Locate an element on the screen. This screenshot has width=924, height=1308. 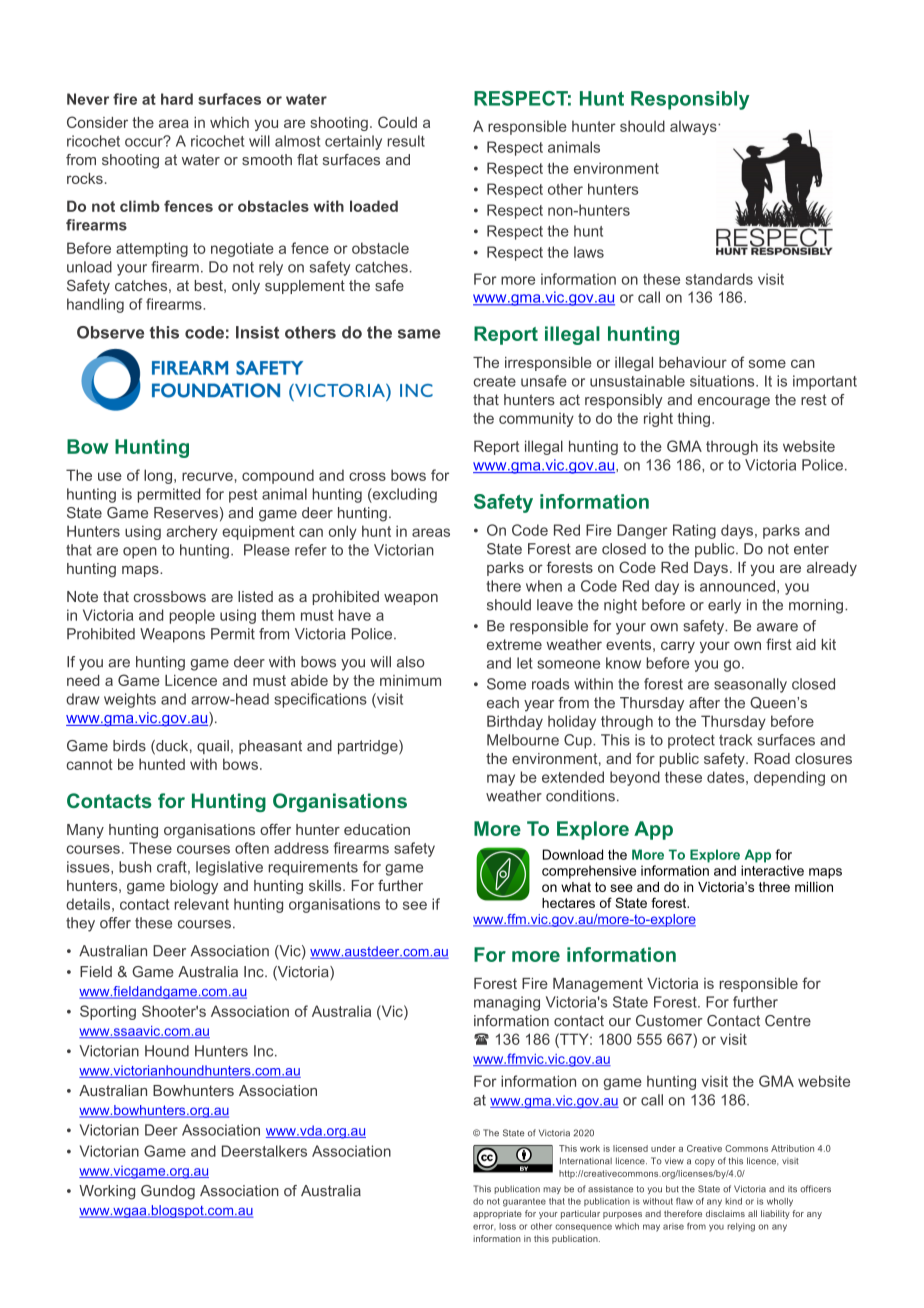
always is located at coordinates (694, 127).
